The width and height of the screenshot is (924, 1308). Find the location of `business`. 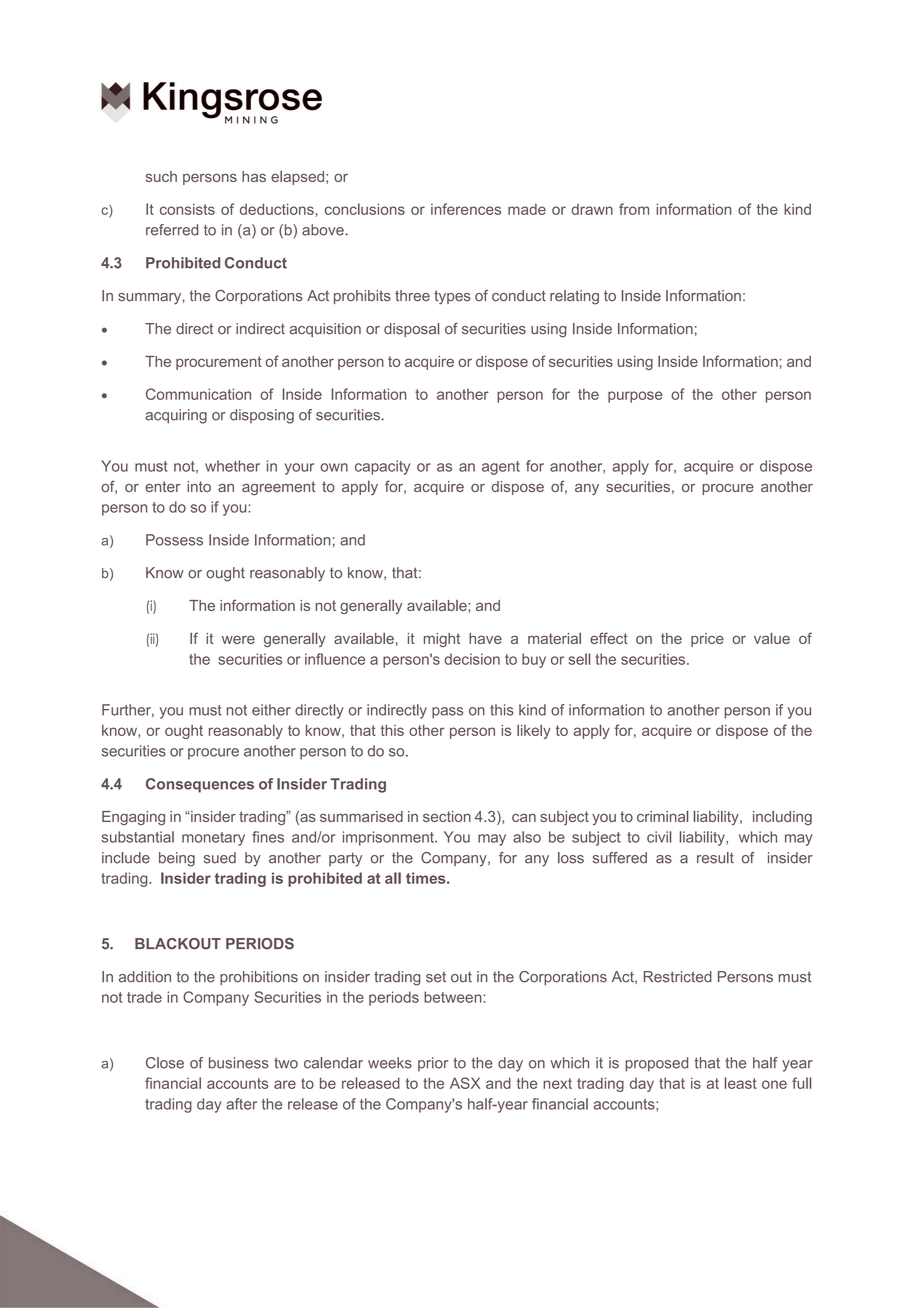

business is located at coordinates (239, 1063).
